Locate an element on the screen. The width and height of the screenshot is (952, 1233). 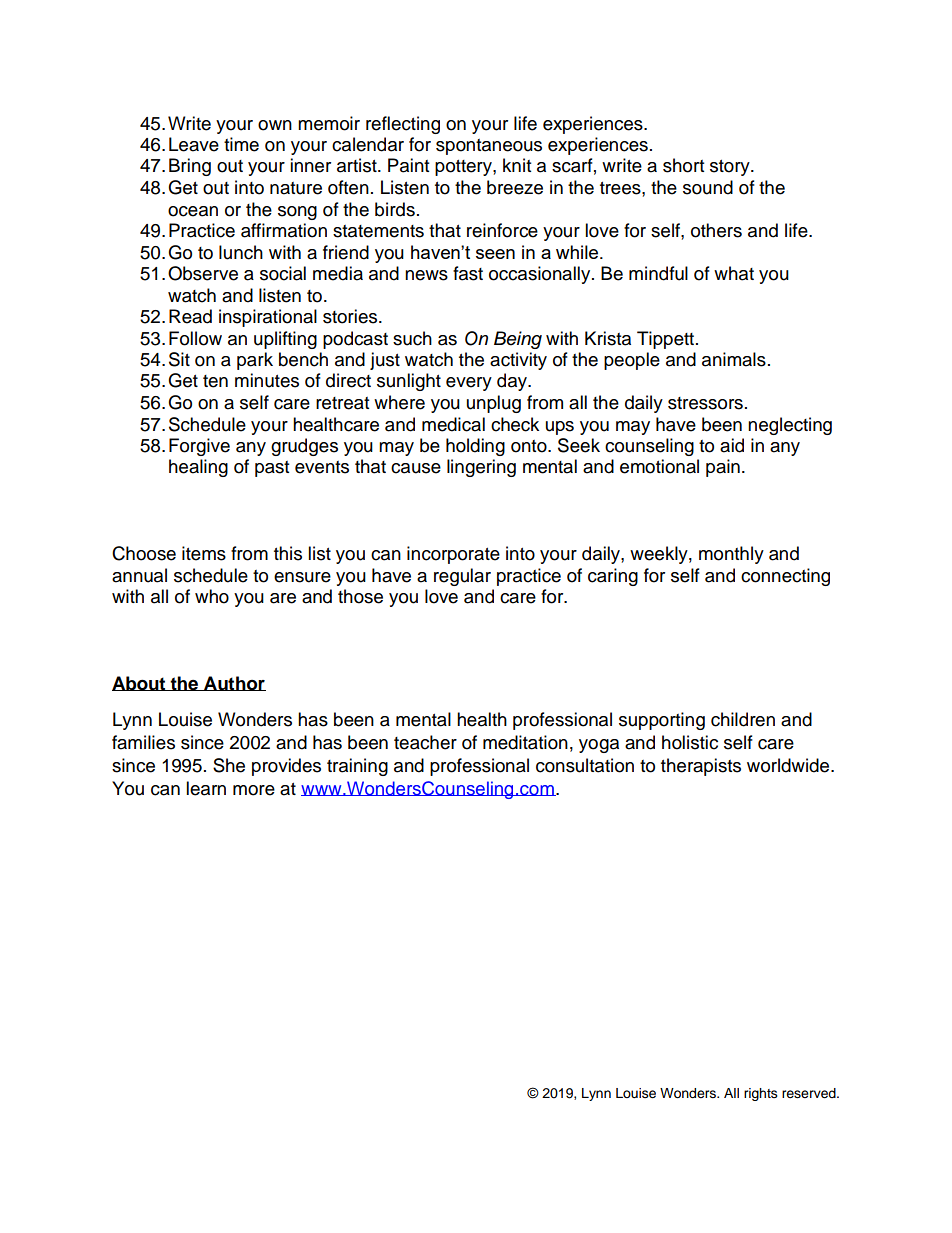
time is located at coordinates (241, 144).
